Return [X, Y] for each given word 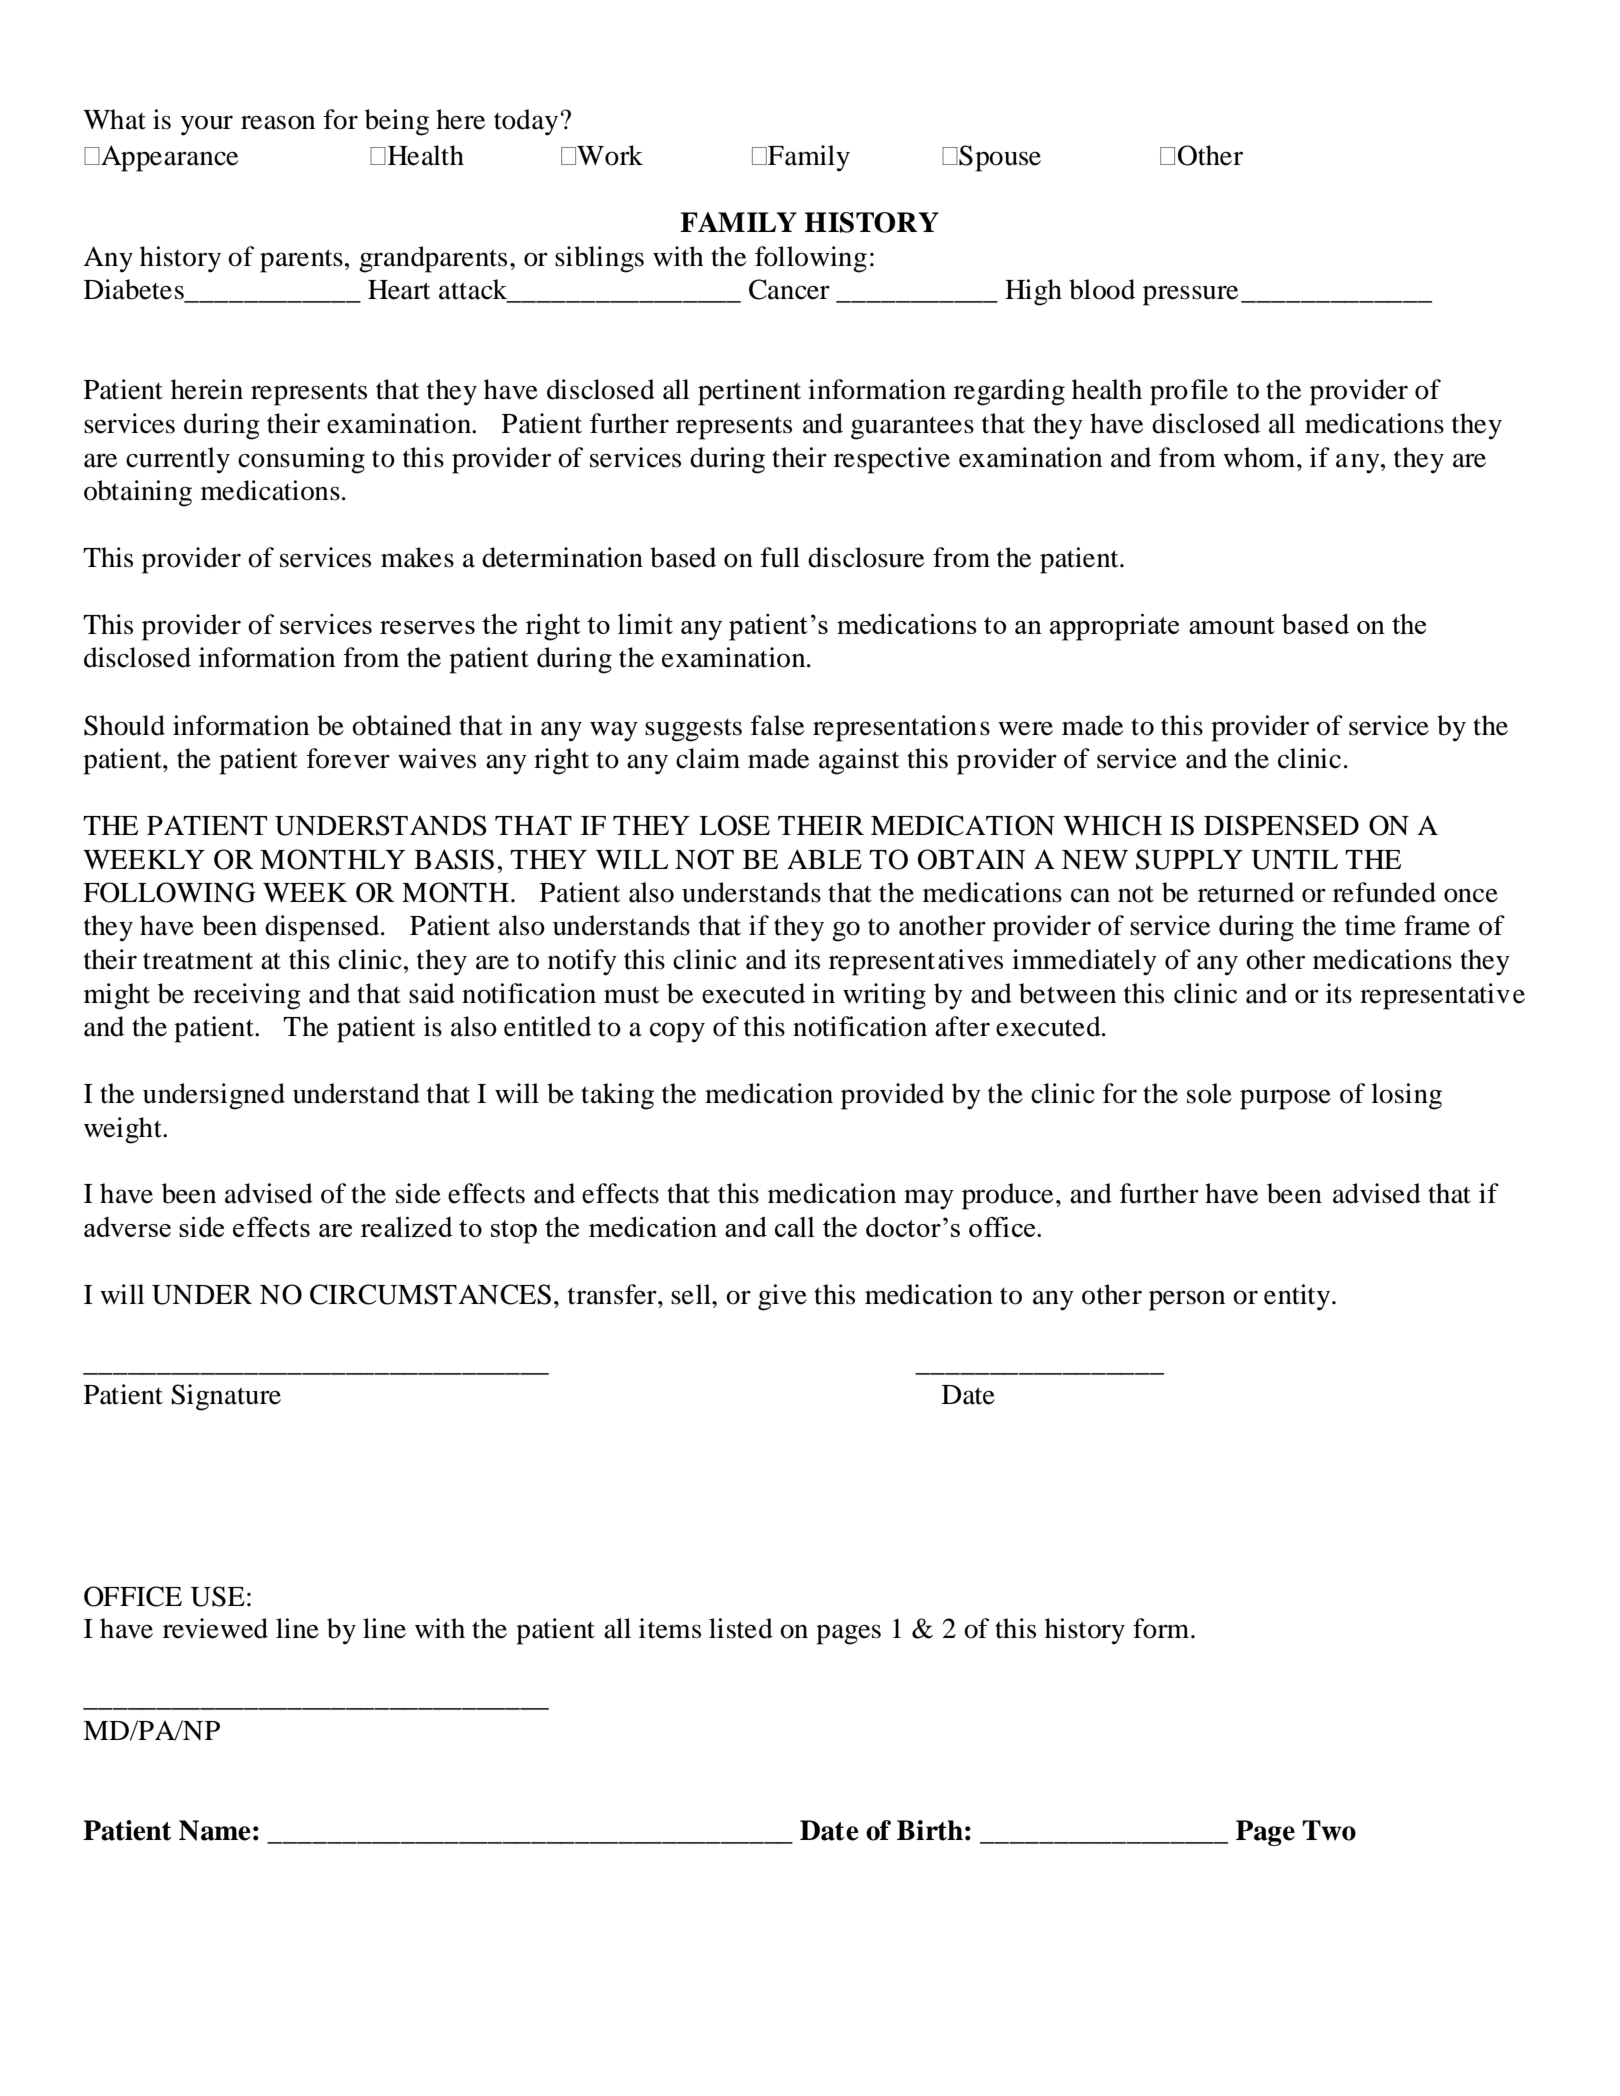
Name [215, 1830]
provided [892, 1096]
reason [278, 122]
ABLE [824, 859]
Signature [226, 1397]
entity [1298, 1297]
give [782, 1297]
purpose [1285, 1099]
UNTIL [1294, 860]
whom [1260, 457]
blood [1102, 289]
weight [124, 1130]
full [780, 557]
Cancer [789, 289]
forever [348, 758]
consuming [301, 460]
